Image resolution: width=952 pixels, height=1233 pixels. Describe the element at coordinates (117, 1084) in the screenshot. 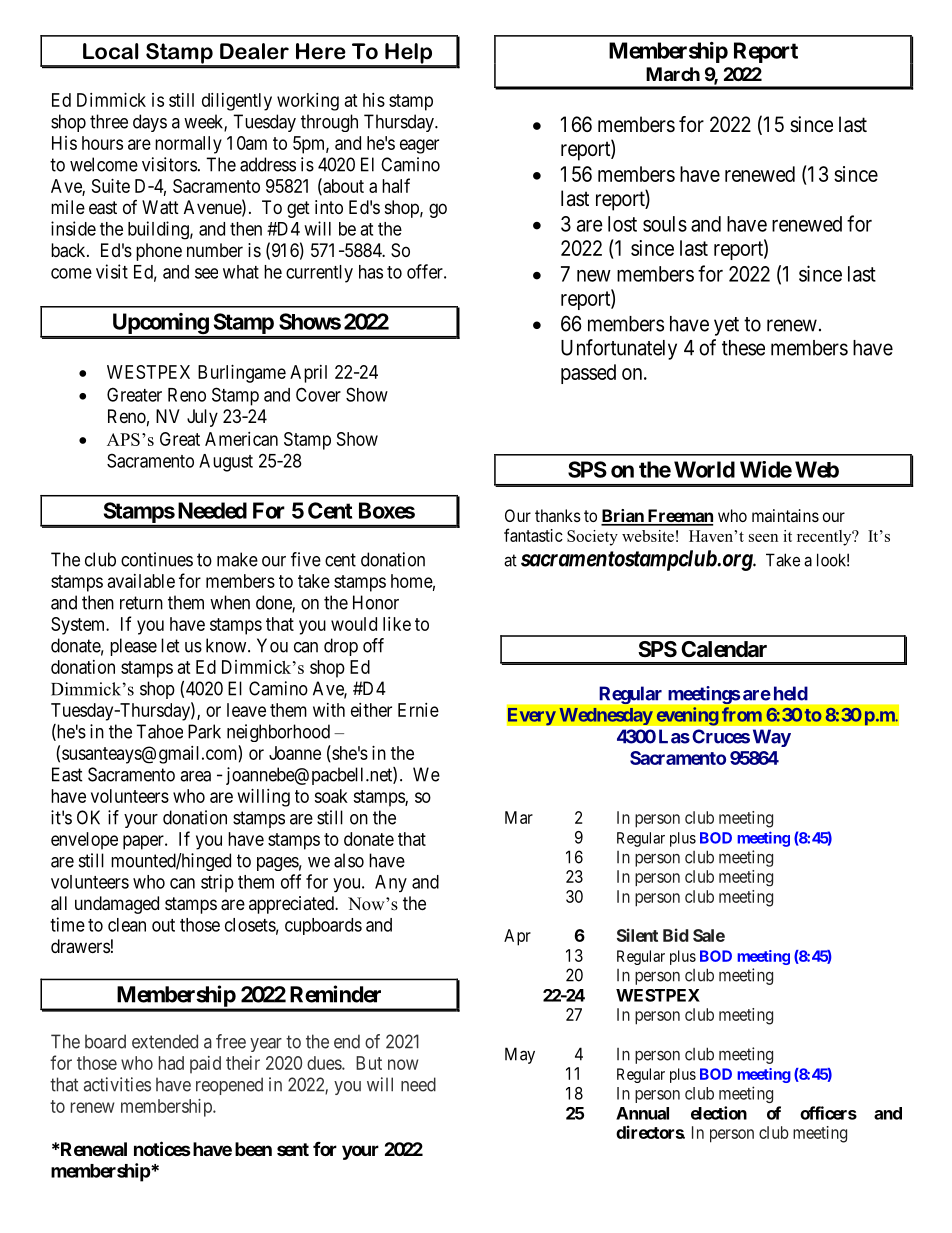

I see `activities` at that location.
